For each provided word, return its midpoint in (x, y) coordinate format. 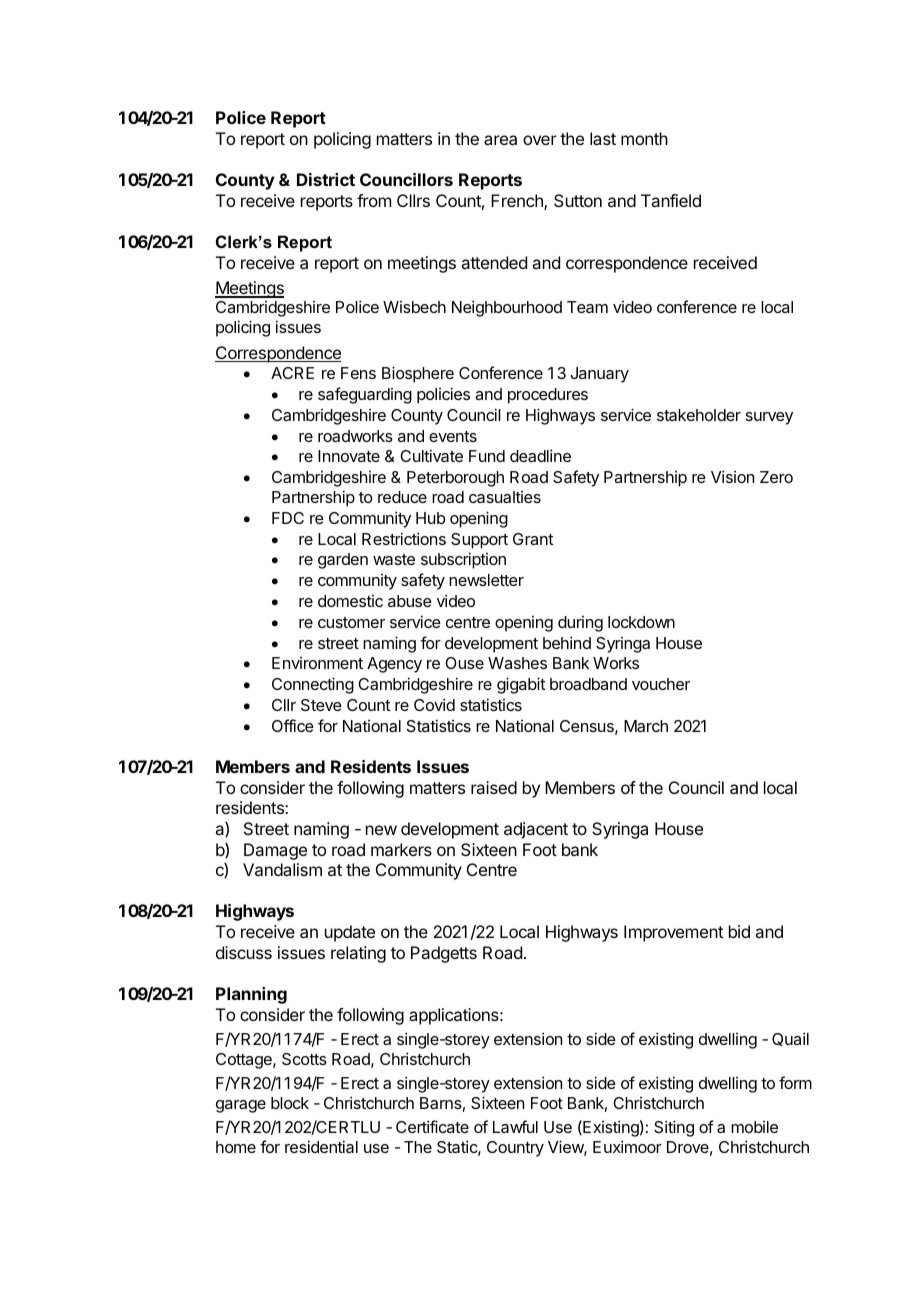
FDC (288, 518)
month (644, 138)
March (646, 726)
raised (494, 787)
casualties (505, 497)
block (290, 1103)
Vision (732, 476)
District (326, 179)
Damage (275, 851)
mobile (754, 1127)
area (500, 140)
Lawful (515, 1126)
